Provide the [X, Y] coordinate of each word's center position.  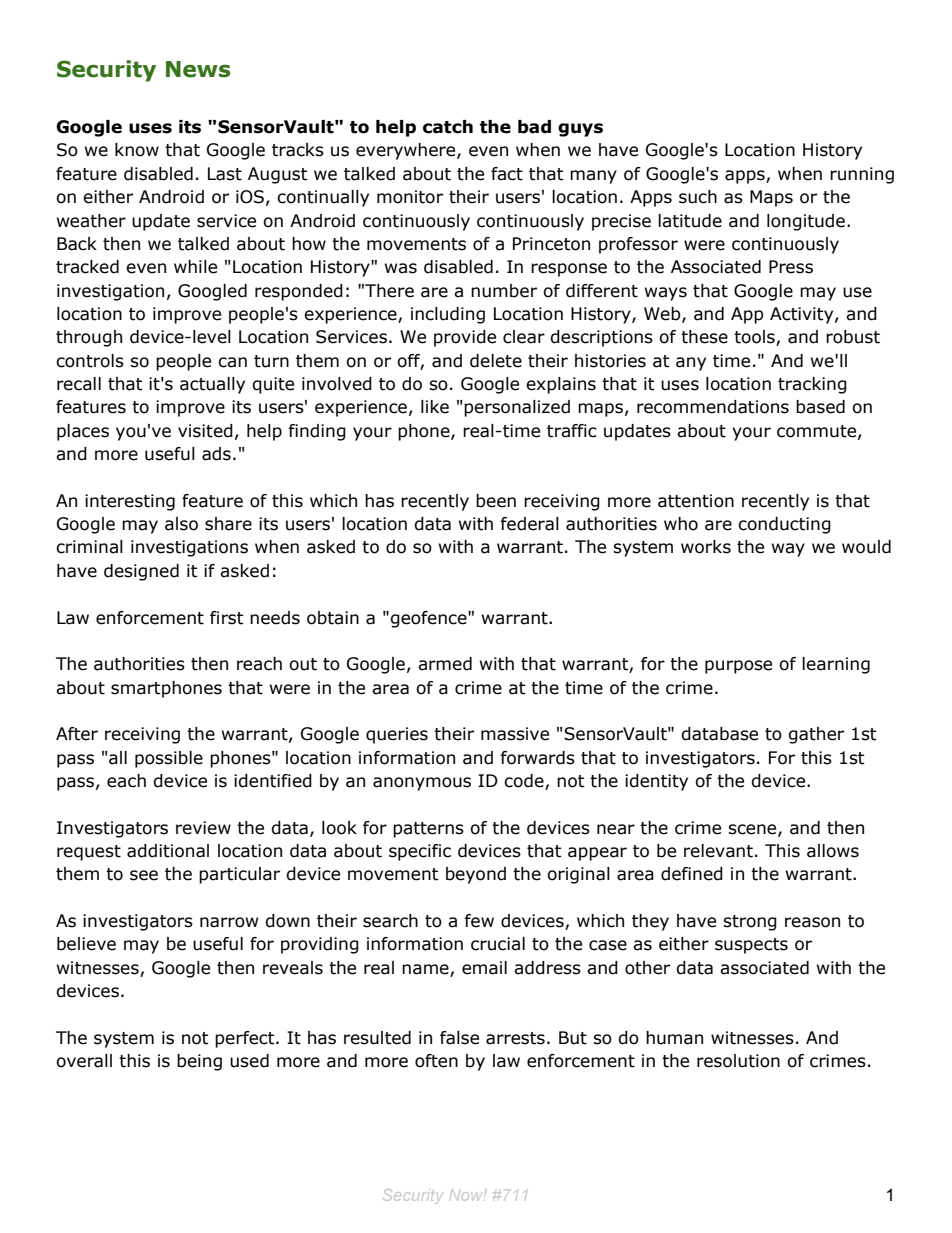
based [820, 407]
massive [515, 734]
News [198, 69]
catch [448, 127]
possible [169, 759]
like [435, 407]
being [199, 1062]
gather [816, 735]
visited [205, 431]
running [862, 175]
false [459, 1038]
